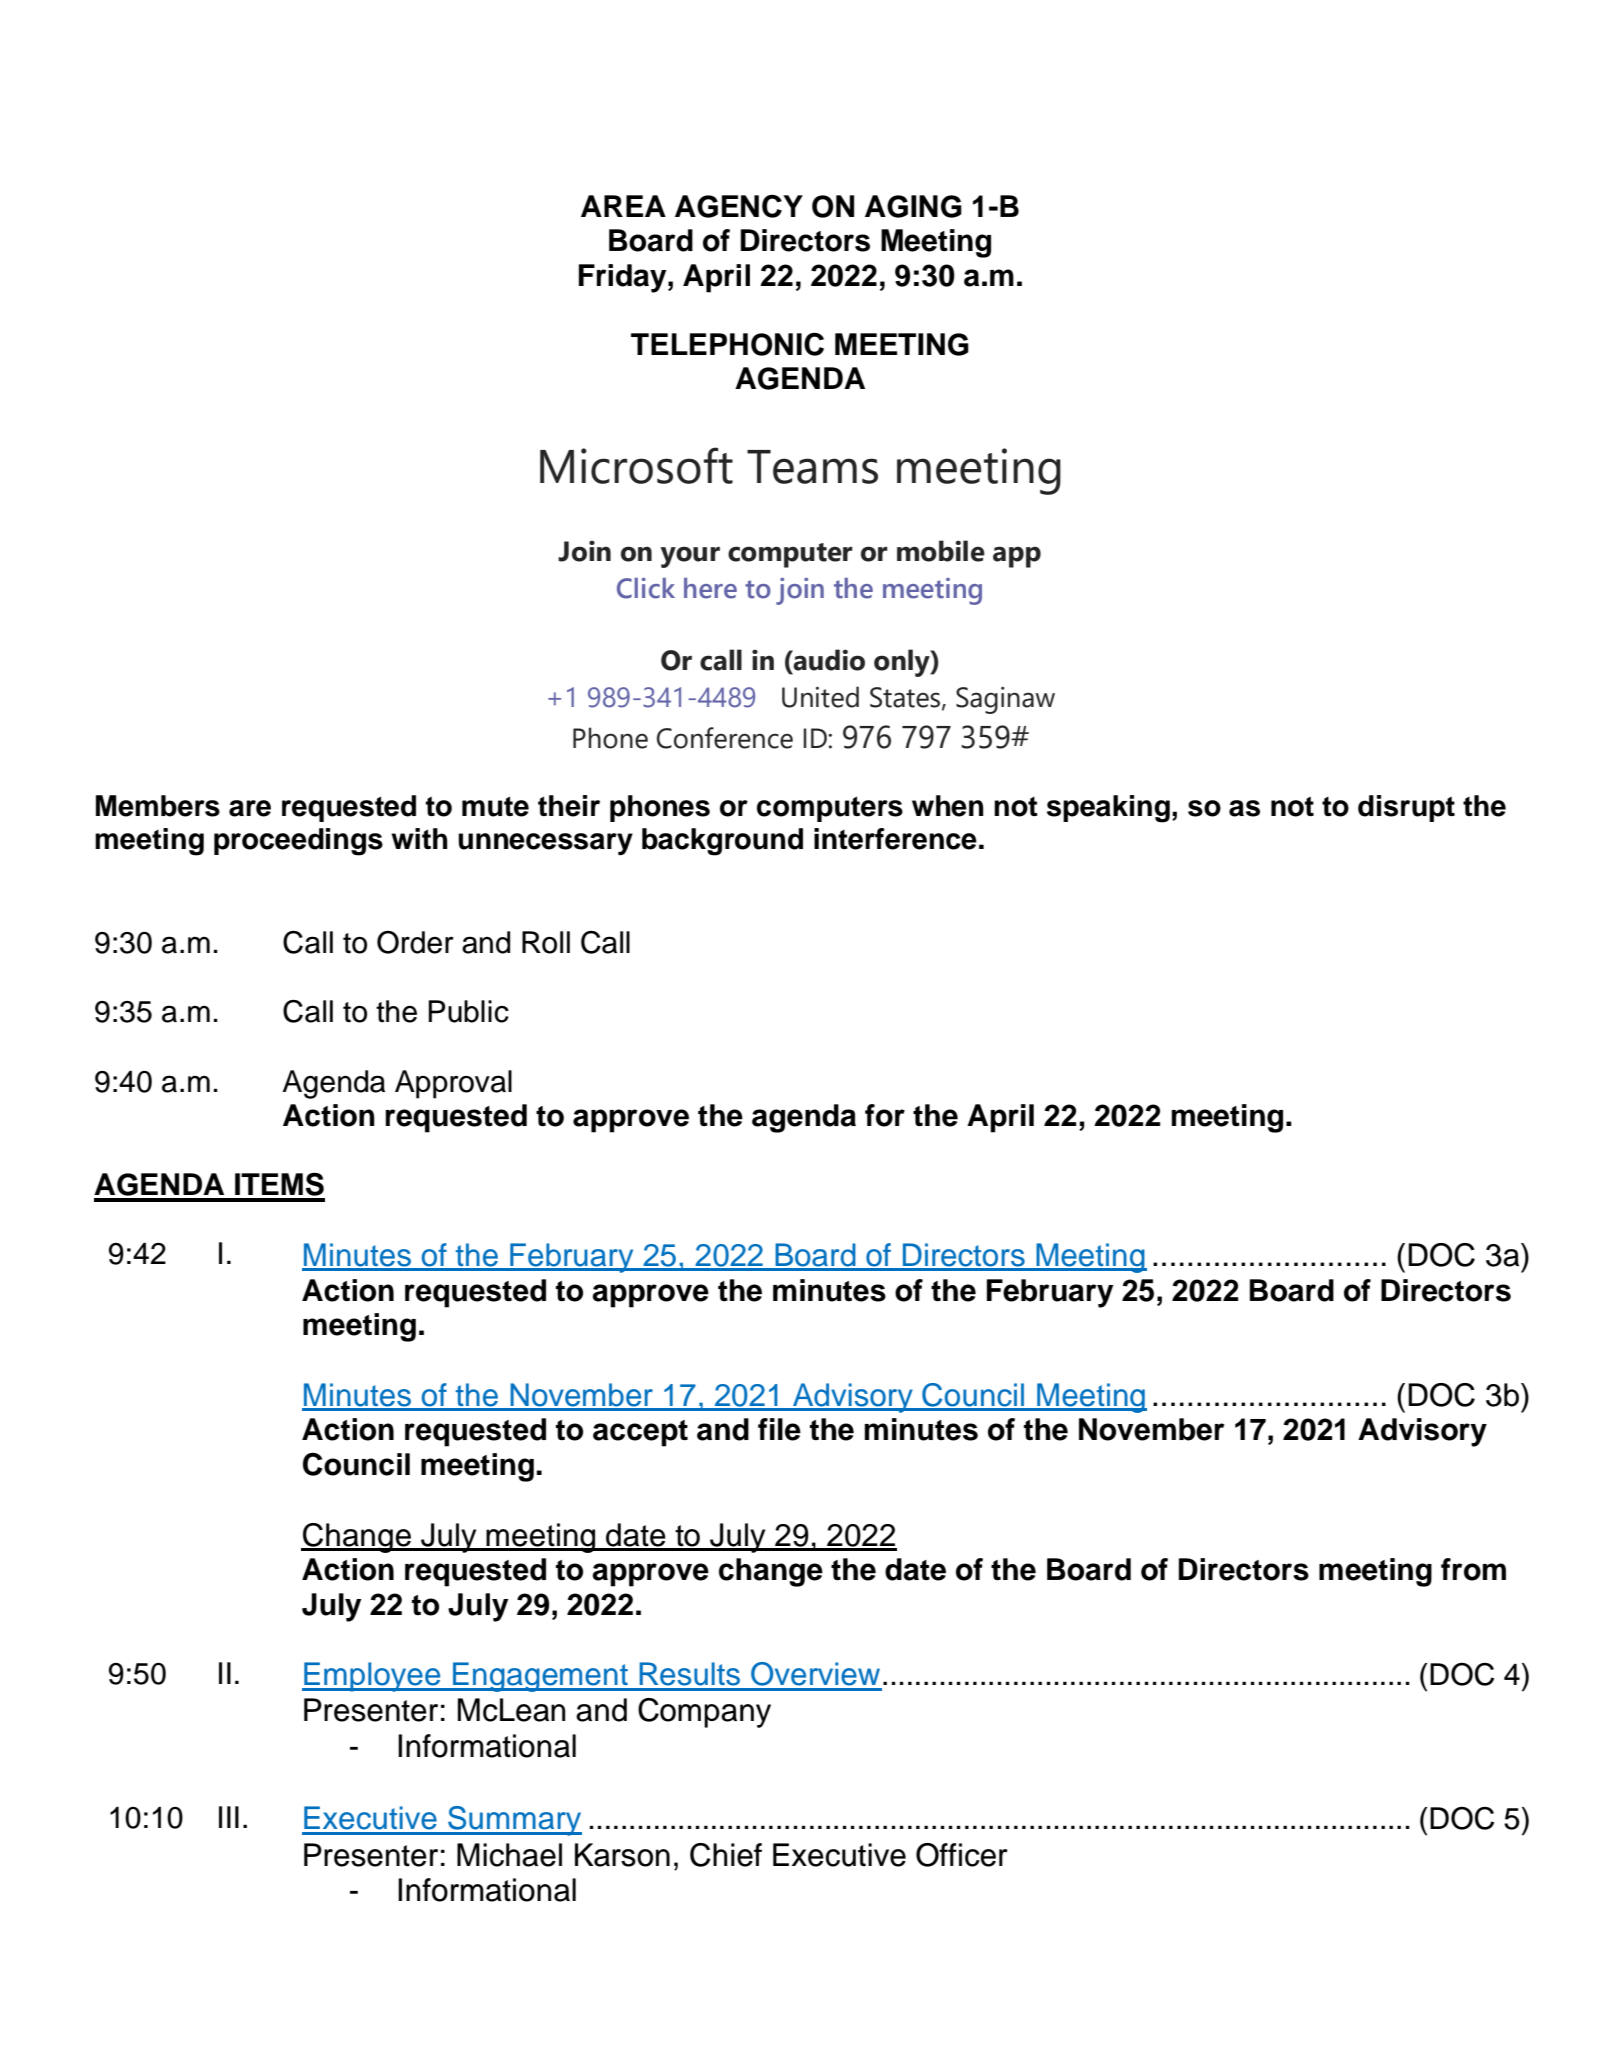  Describe the element at coordinates (229, 1817) in the document. I see `III` at that location.
